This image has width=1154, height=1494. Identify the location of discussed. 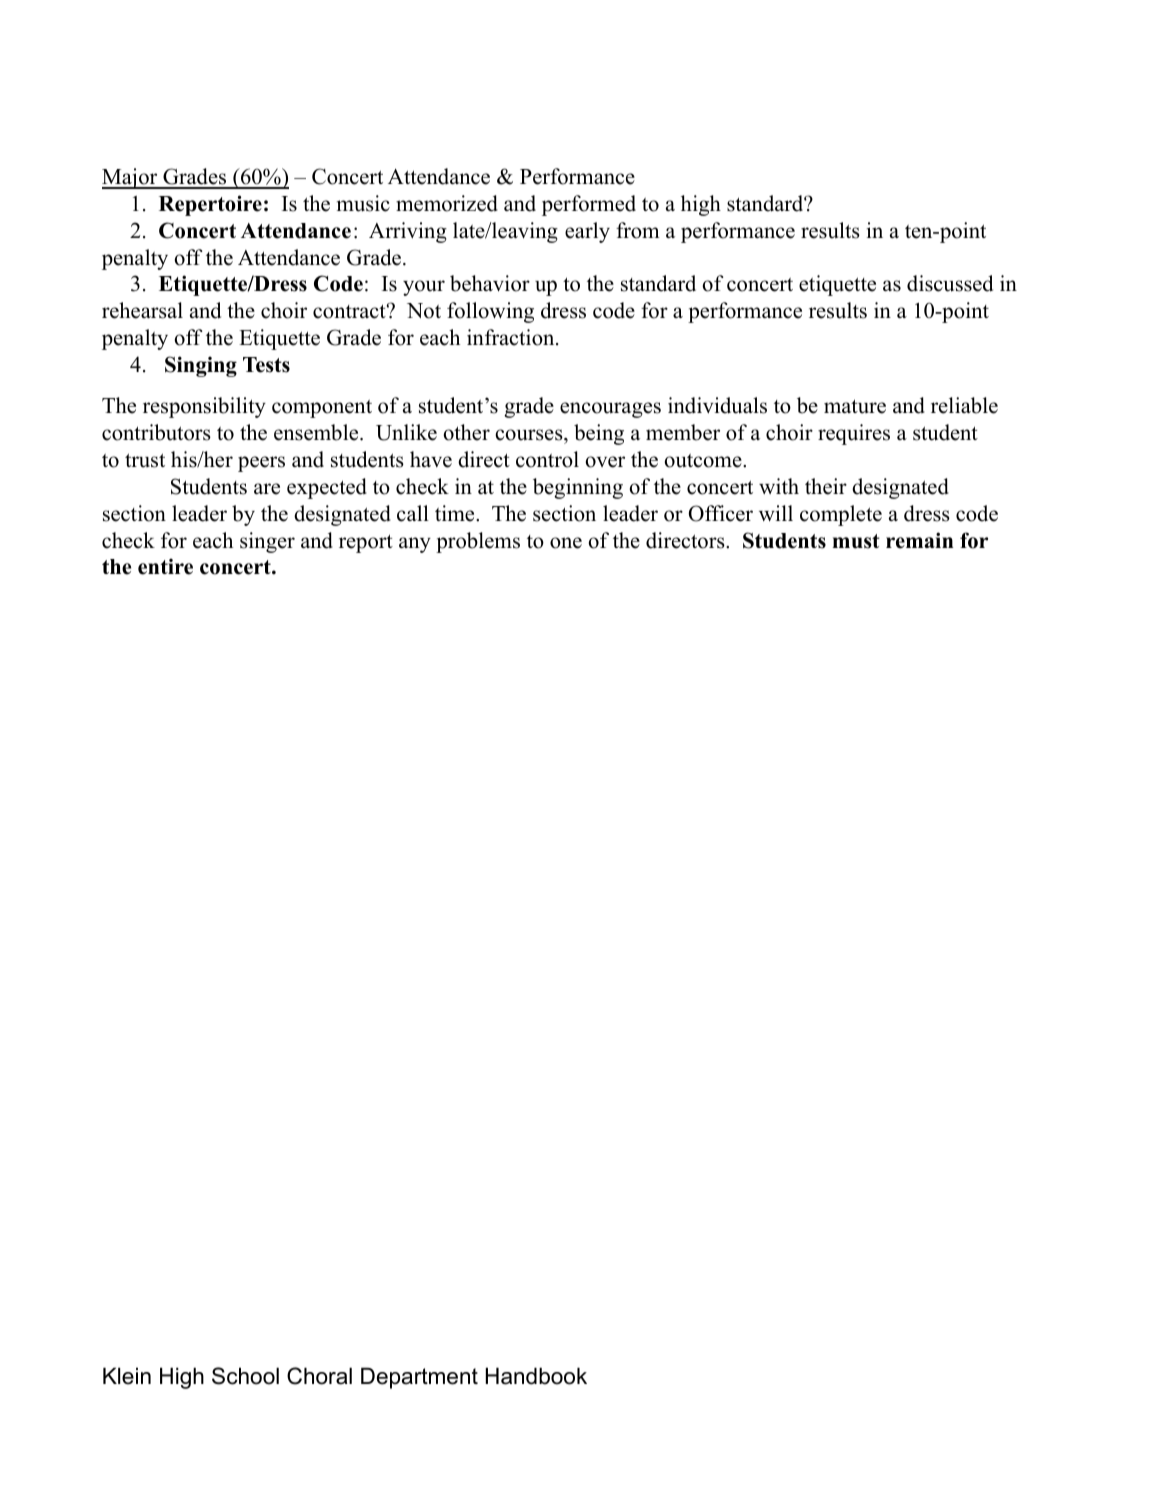
(950, 283).
